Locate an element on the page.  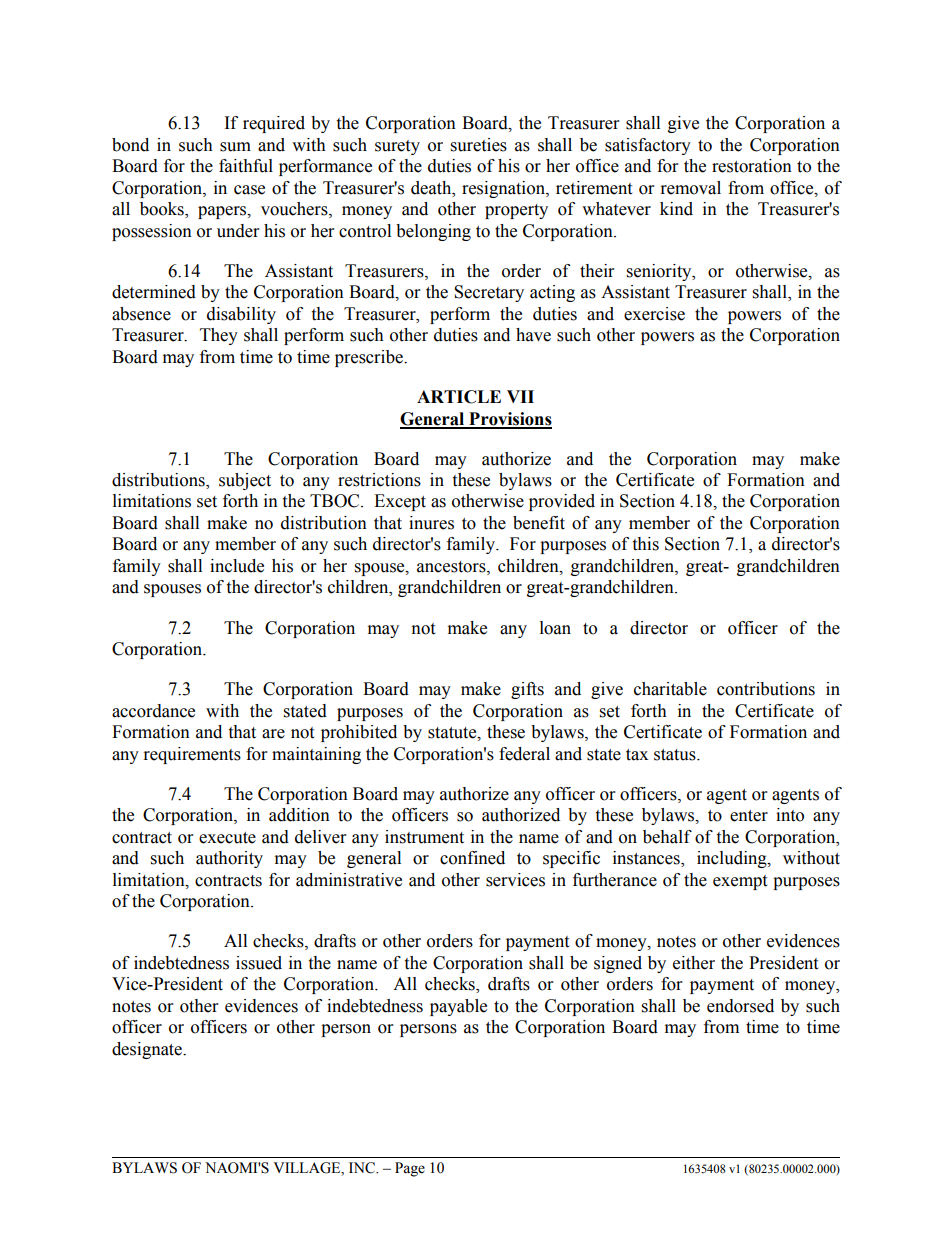
charitable is located at coordinates (670, 689).
